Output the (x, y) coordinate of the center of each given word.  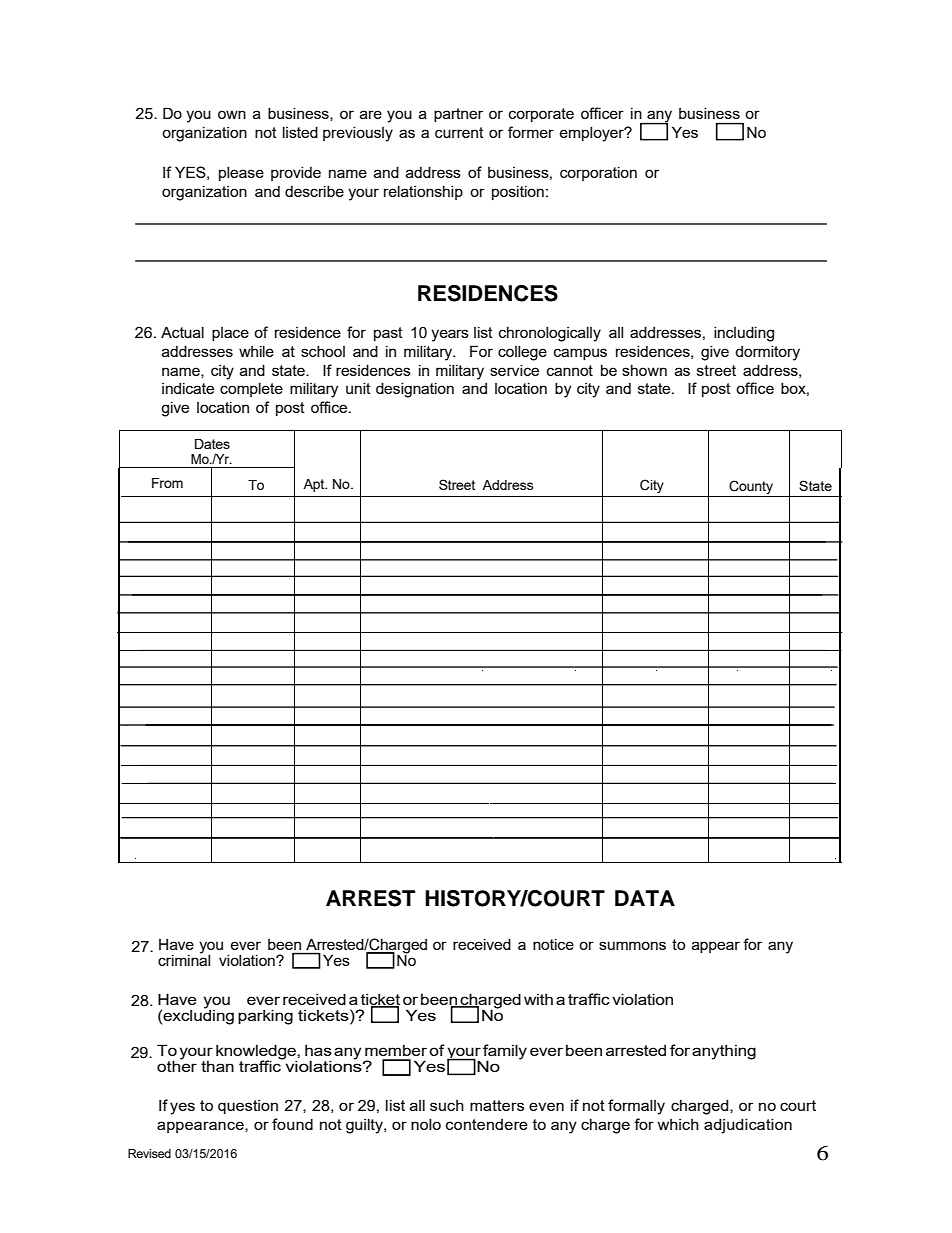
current (459, 132)
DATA (645, 898)
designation (415, 390)
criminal (184, 959)
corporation (598, 174)
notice (553, 944)
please (241, 174)
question (248, 1107)
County (751, 487)
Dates (212, 444)
